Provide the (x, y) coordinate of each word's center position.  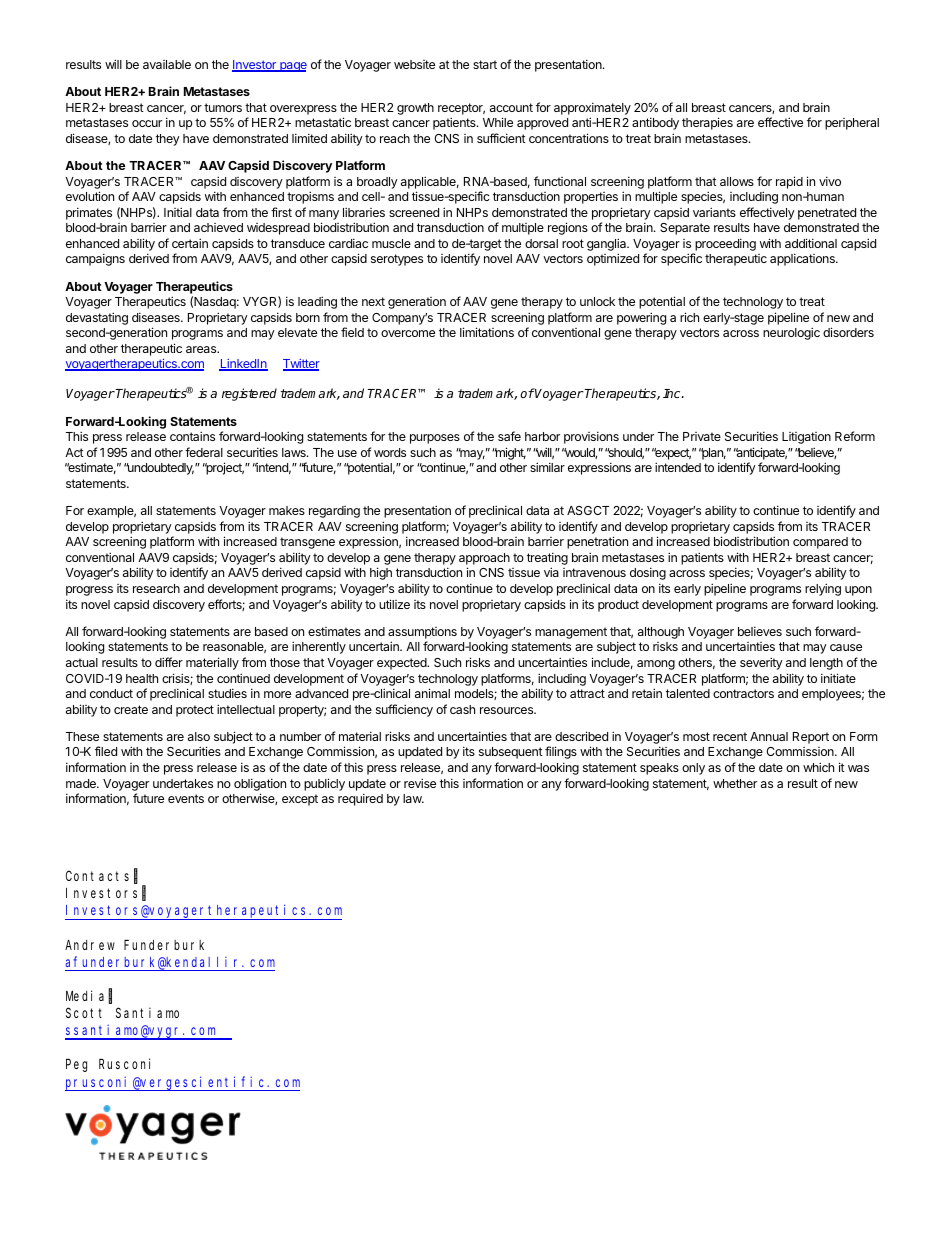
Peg (76, 1066)
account (511, 107)
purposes (435, 439)
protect (195, 711)
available (167, 64)
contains (192, 436)
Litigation (806, 438)
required (360, 799)
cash (462, 709)
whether (735, 783)
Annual (769, 736)
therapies (707, 123)
